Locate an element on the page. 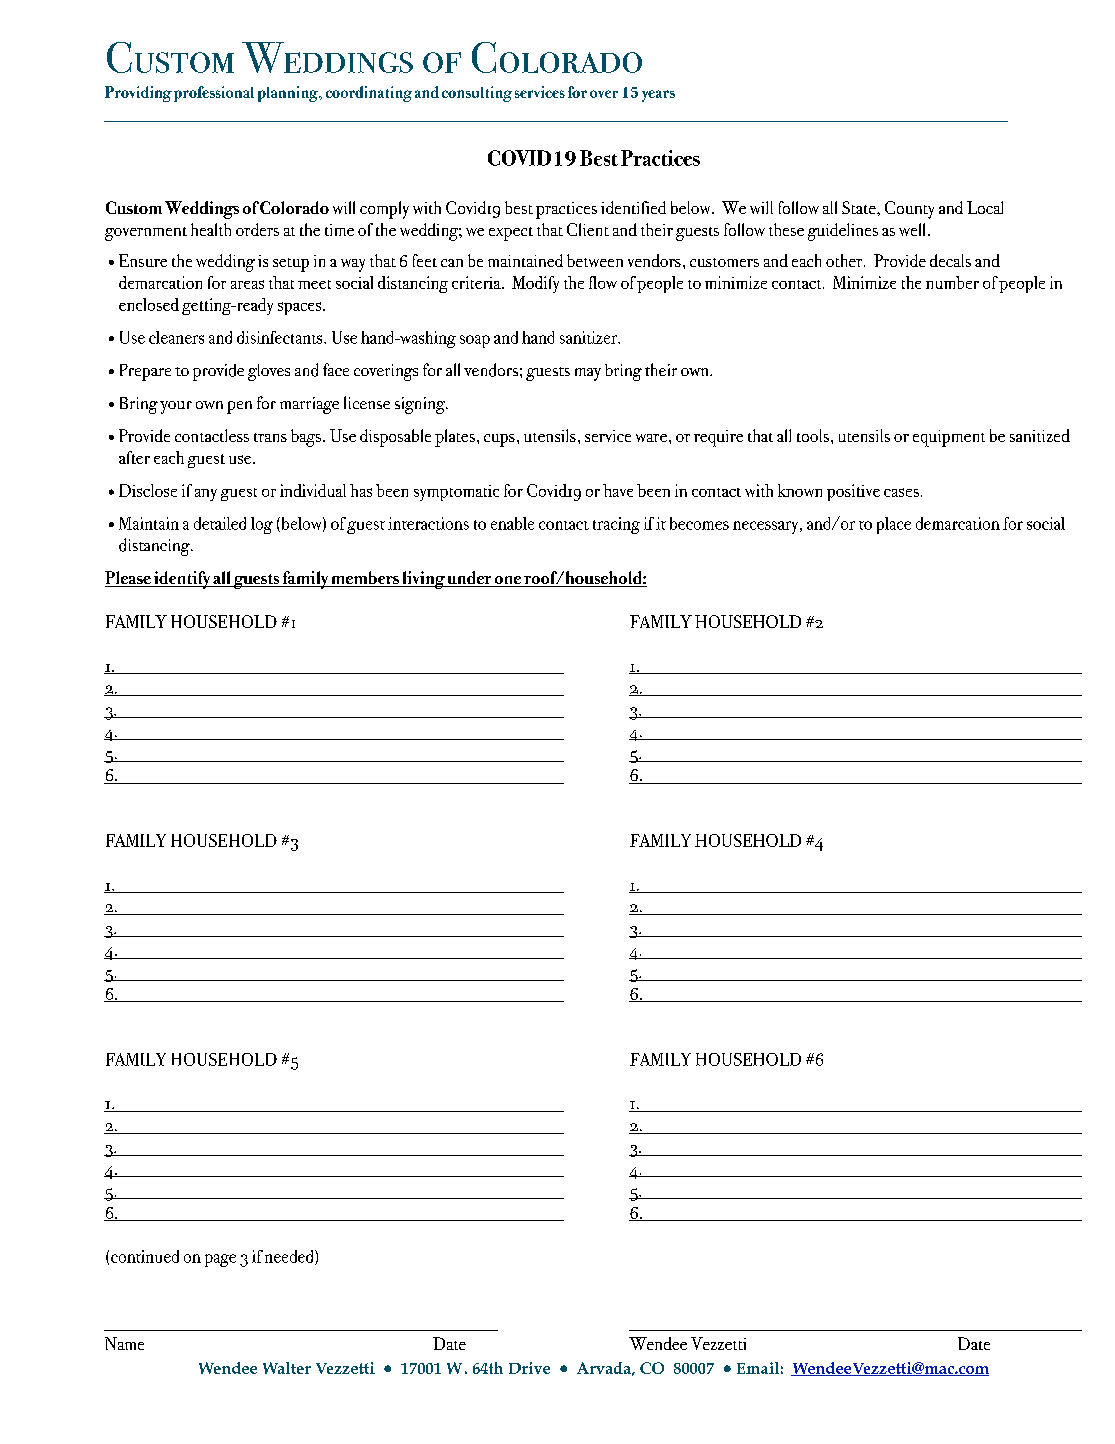 This page has width=1115, height=1444. Walter is located at coordinates (287, 1368).
